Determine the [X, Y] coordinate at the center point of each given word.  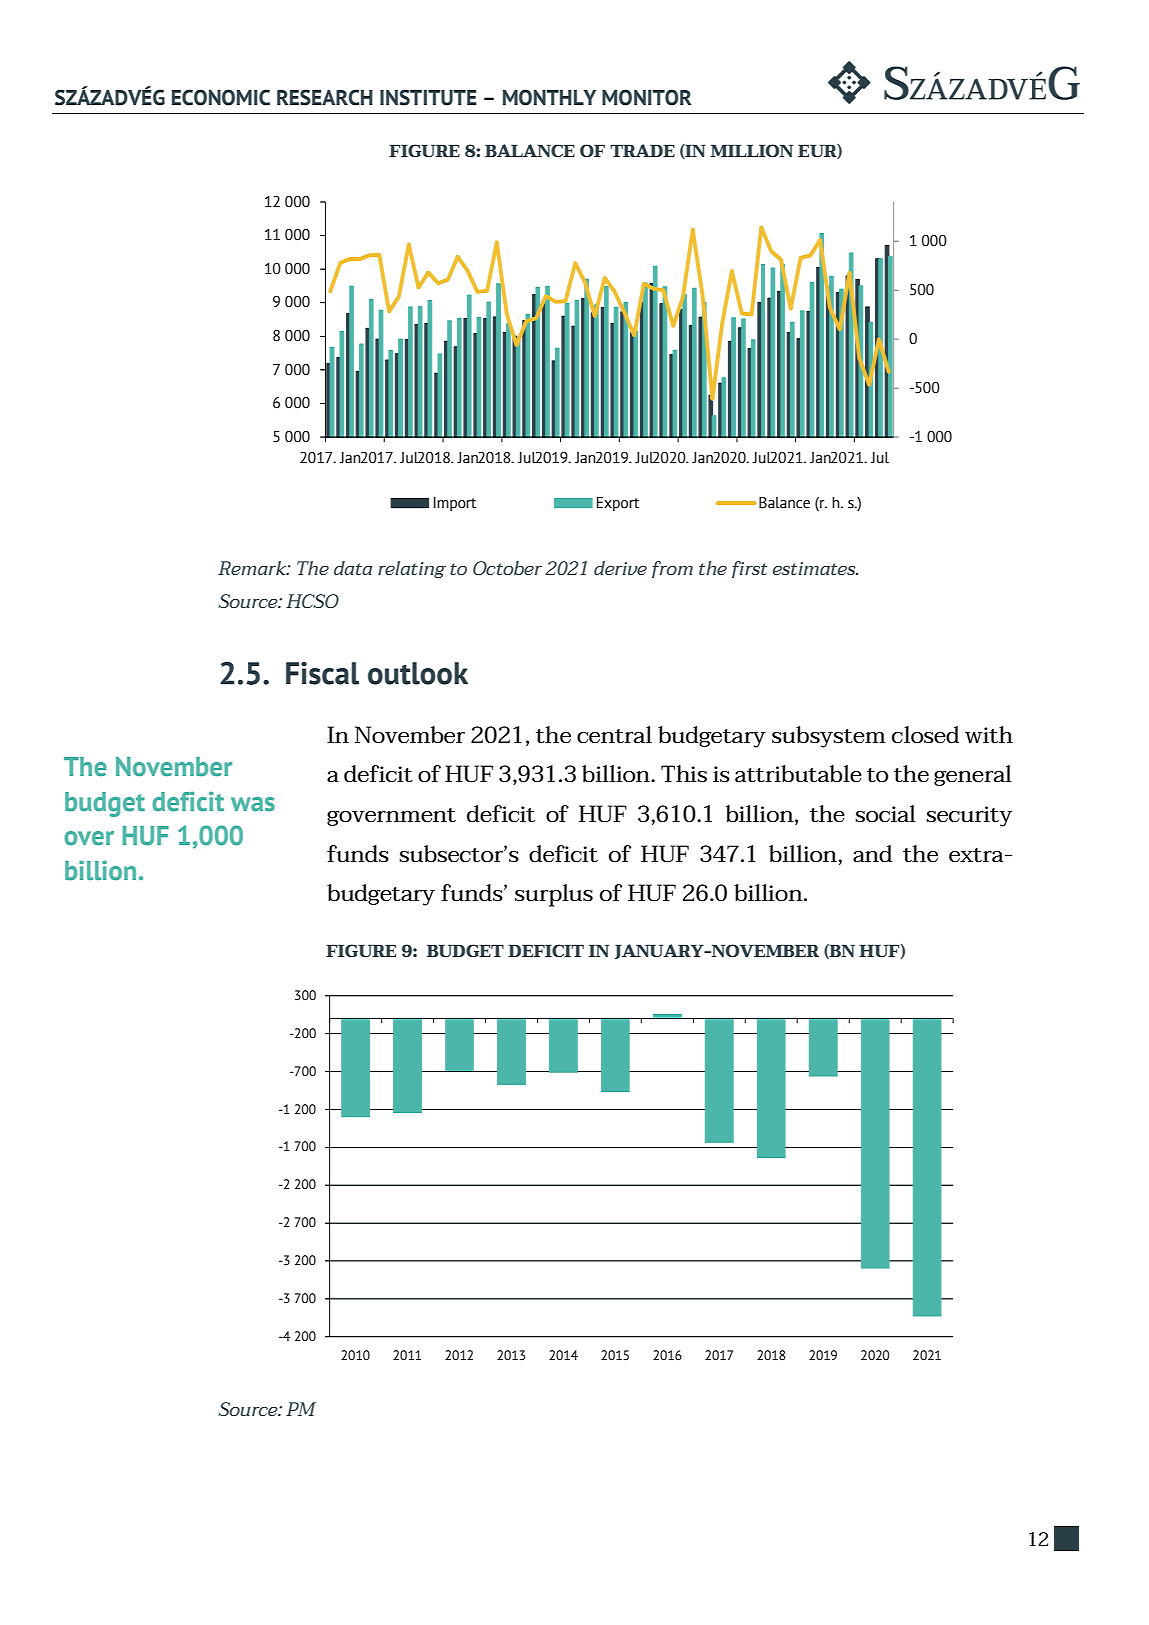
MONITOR [647, 97]
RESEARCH [325, 97]
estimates [815, 568]
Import [455, 504]
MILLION [752, 150]
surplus [554, 895]
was [253, 804]
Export [618, 504]
